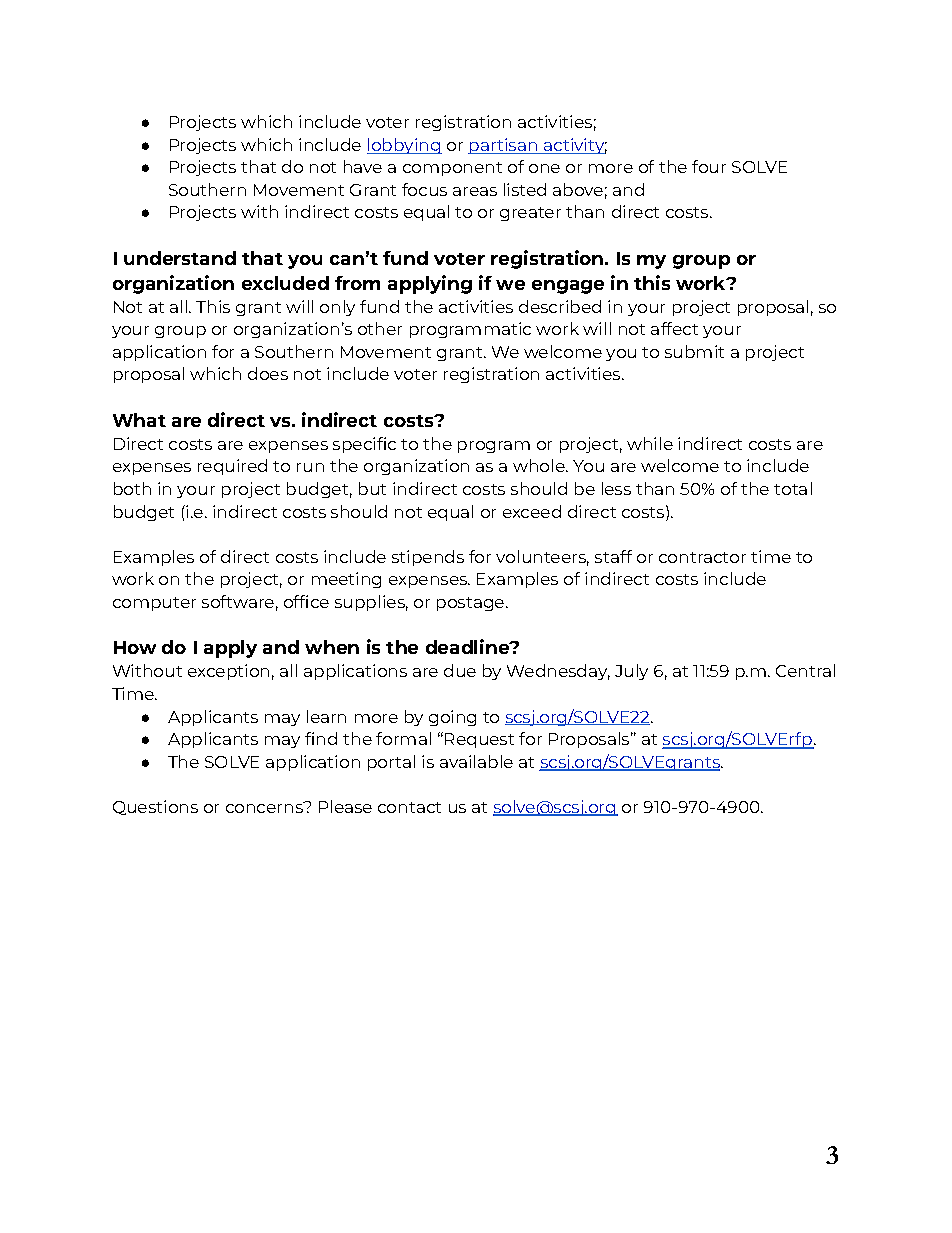 The image size is (952, 1233). I want to click on component, so click(452, 169).
